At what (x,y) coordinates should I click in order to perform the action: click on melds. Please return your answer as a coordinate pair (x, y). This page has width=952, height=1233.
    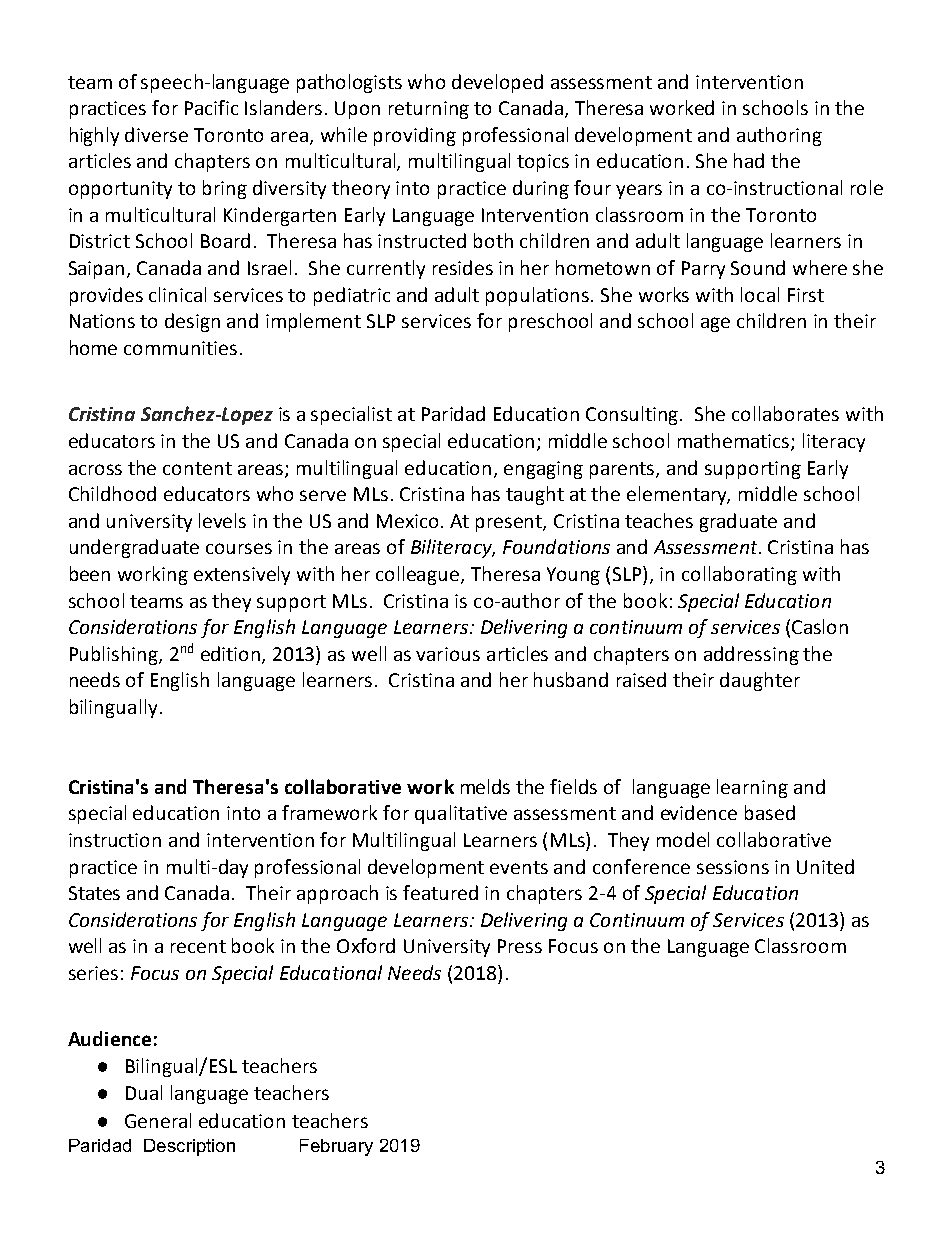
    Looking at the image, I should click on (485, 786).
